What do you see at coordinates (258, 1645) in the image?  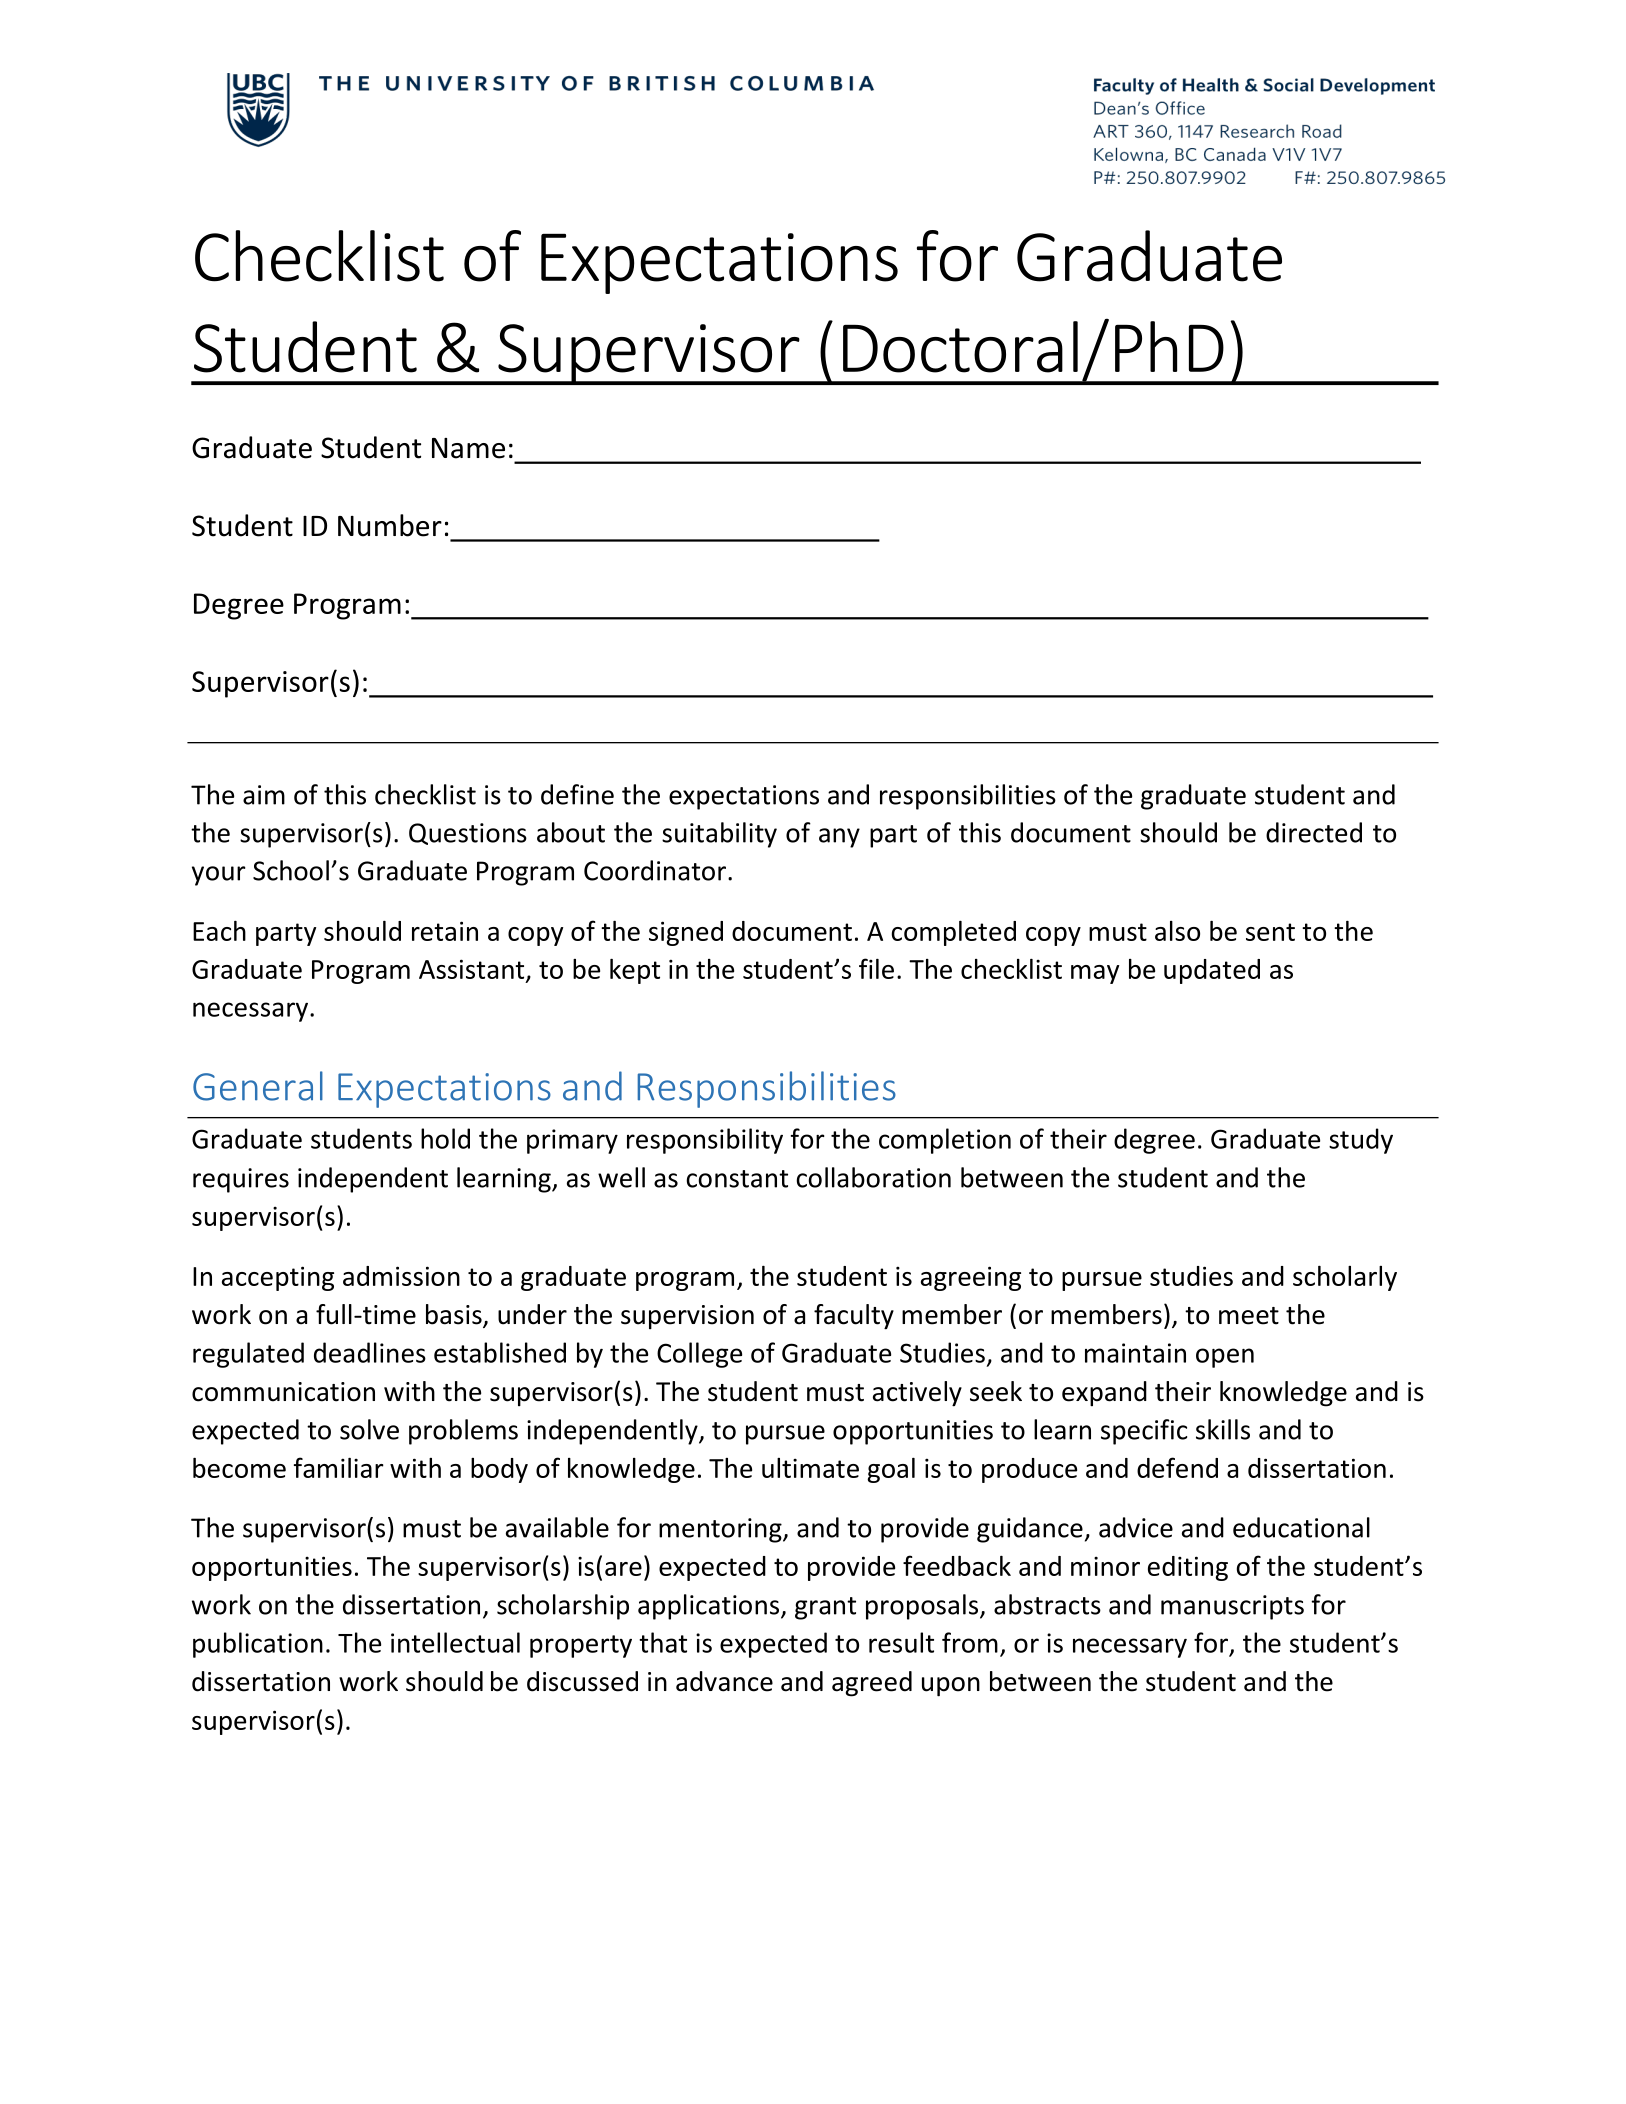 I see `publication` at bounding box center [258, 1645].
